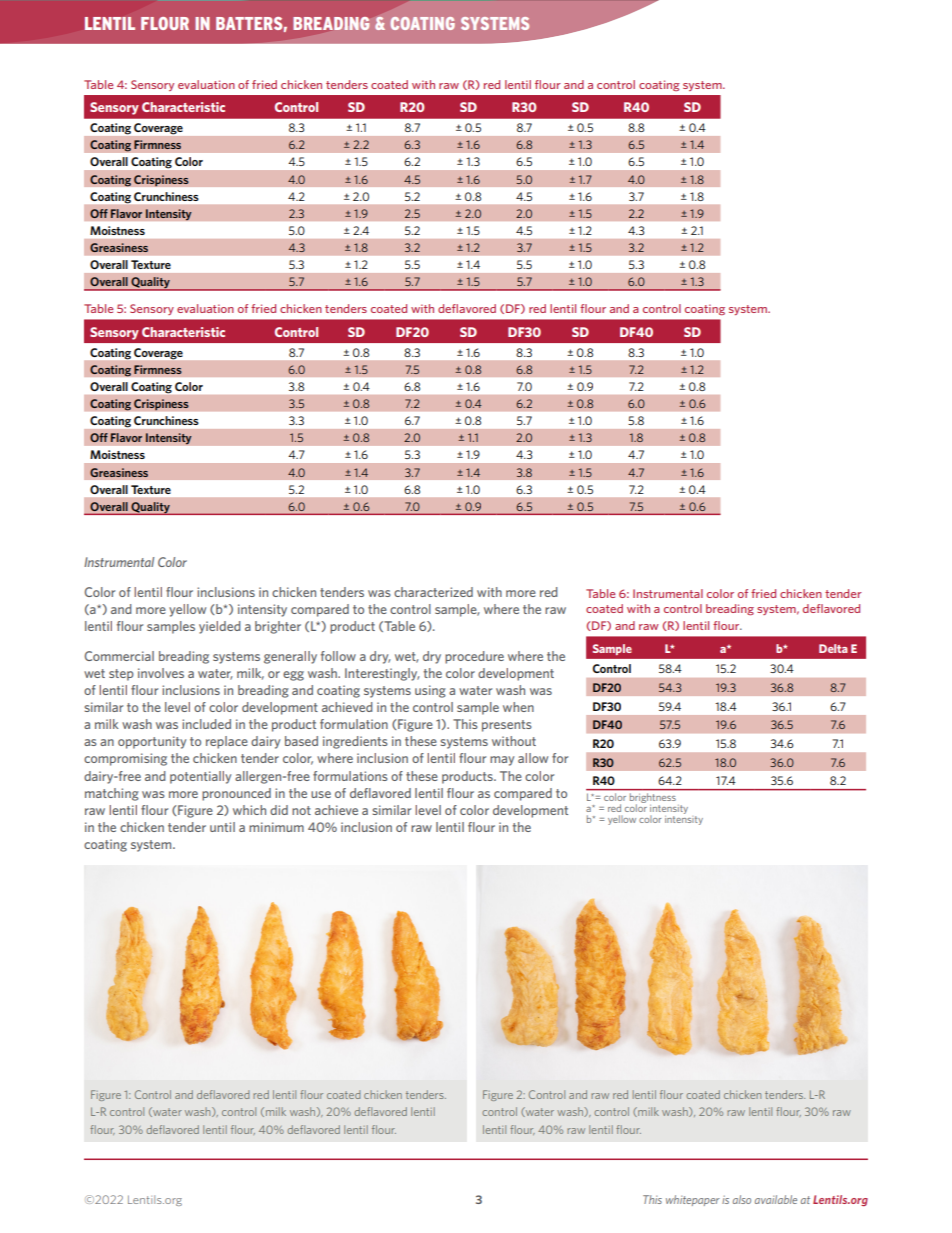 This screenshot has width=952, height=1233. What do you see at coordinates (301, 810) in the screenshot?
I see `not` at bounding box center [301, 810].
